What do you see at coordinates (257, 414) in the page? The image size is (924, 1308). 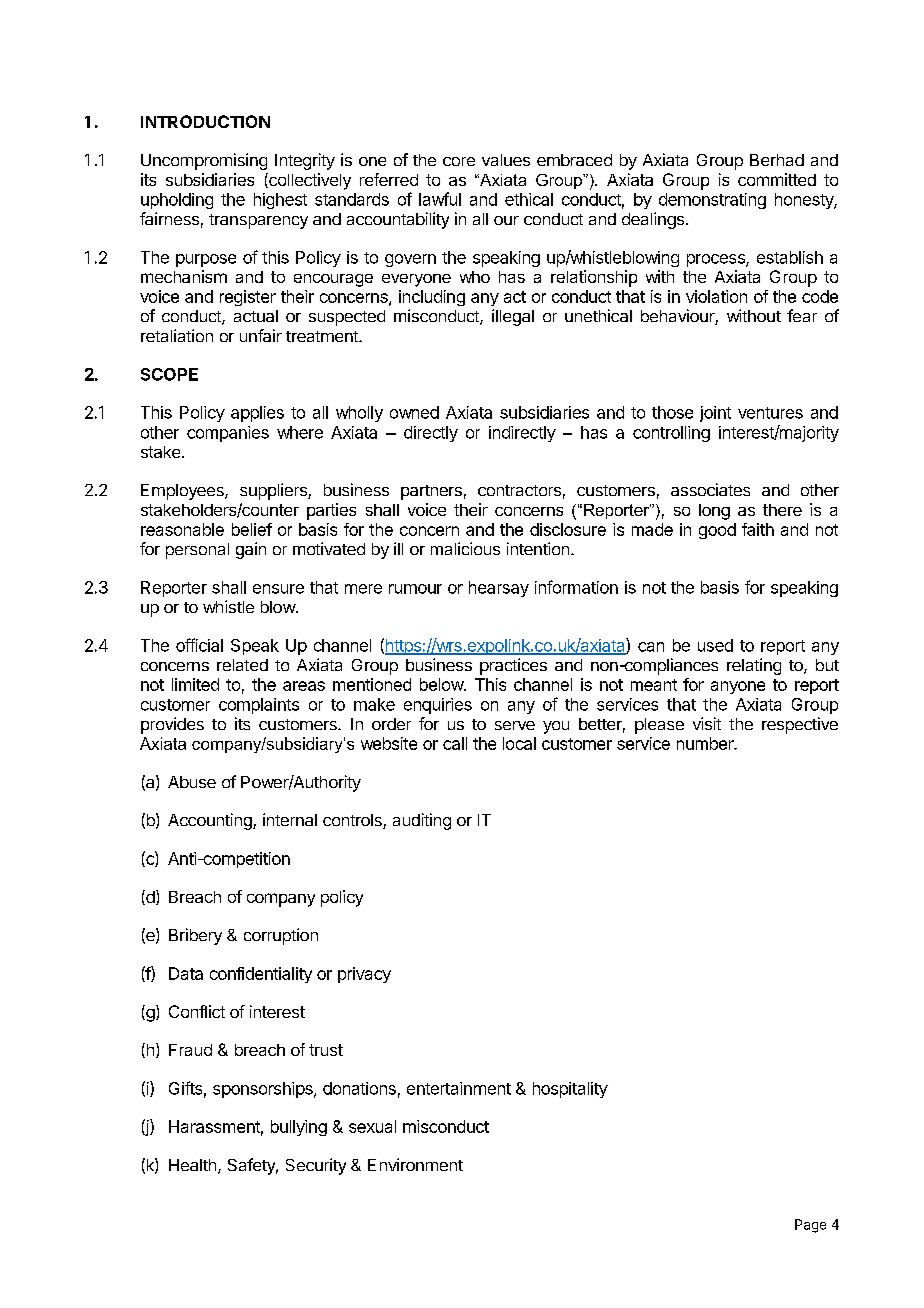 I see `applies` at bounding box center [257, 414].
